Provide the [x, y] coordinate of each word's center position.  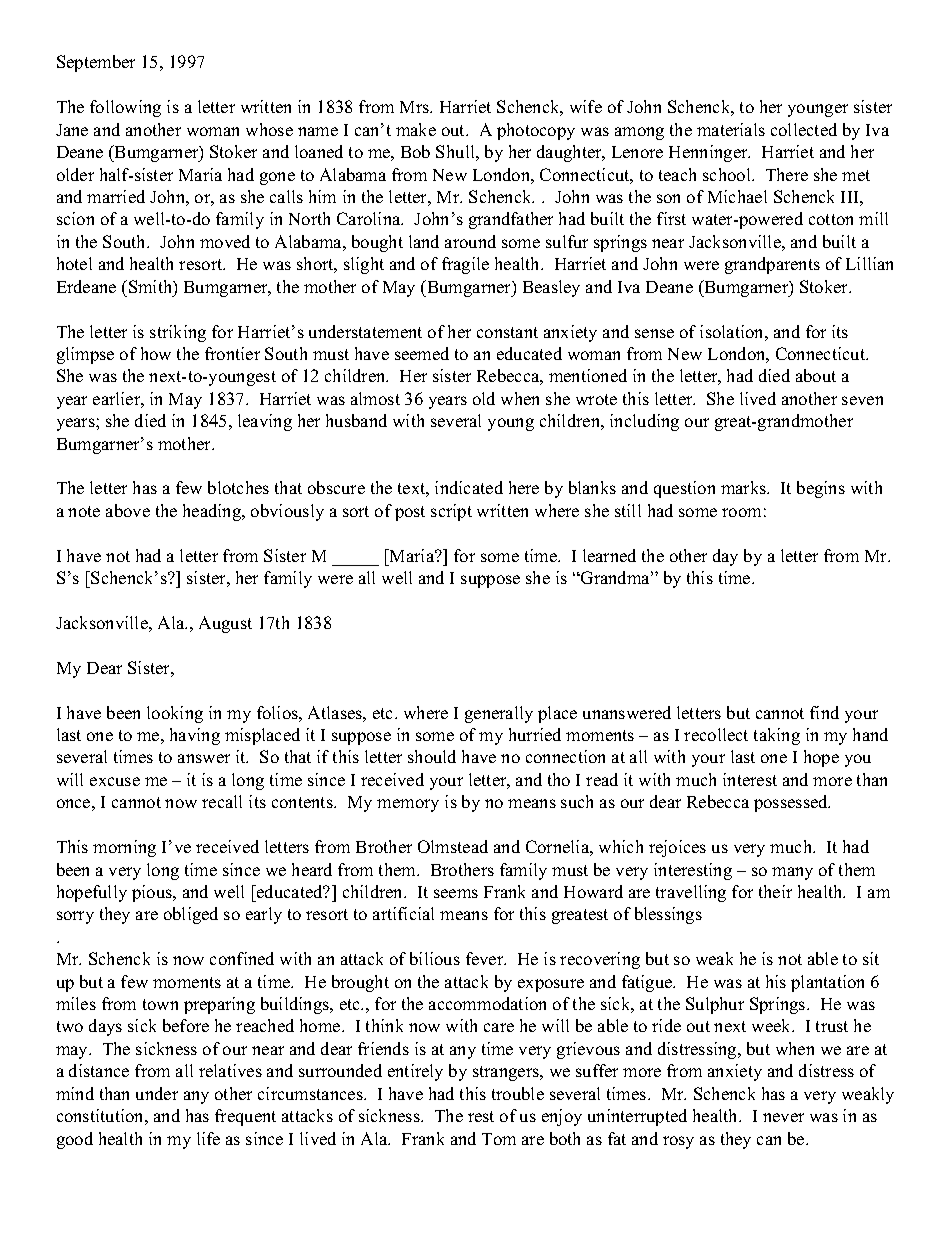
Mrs [416, 107]
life [208, 1138]
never [783, 1117]
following [125, 108]
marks [745, 487]
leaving [265, 422]
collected [804, 129]
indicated [469, 487]
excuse [115, 781]
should [432, 756]
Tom [499, 1139]
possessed [792, 803]
